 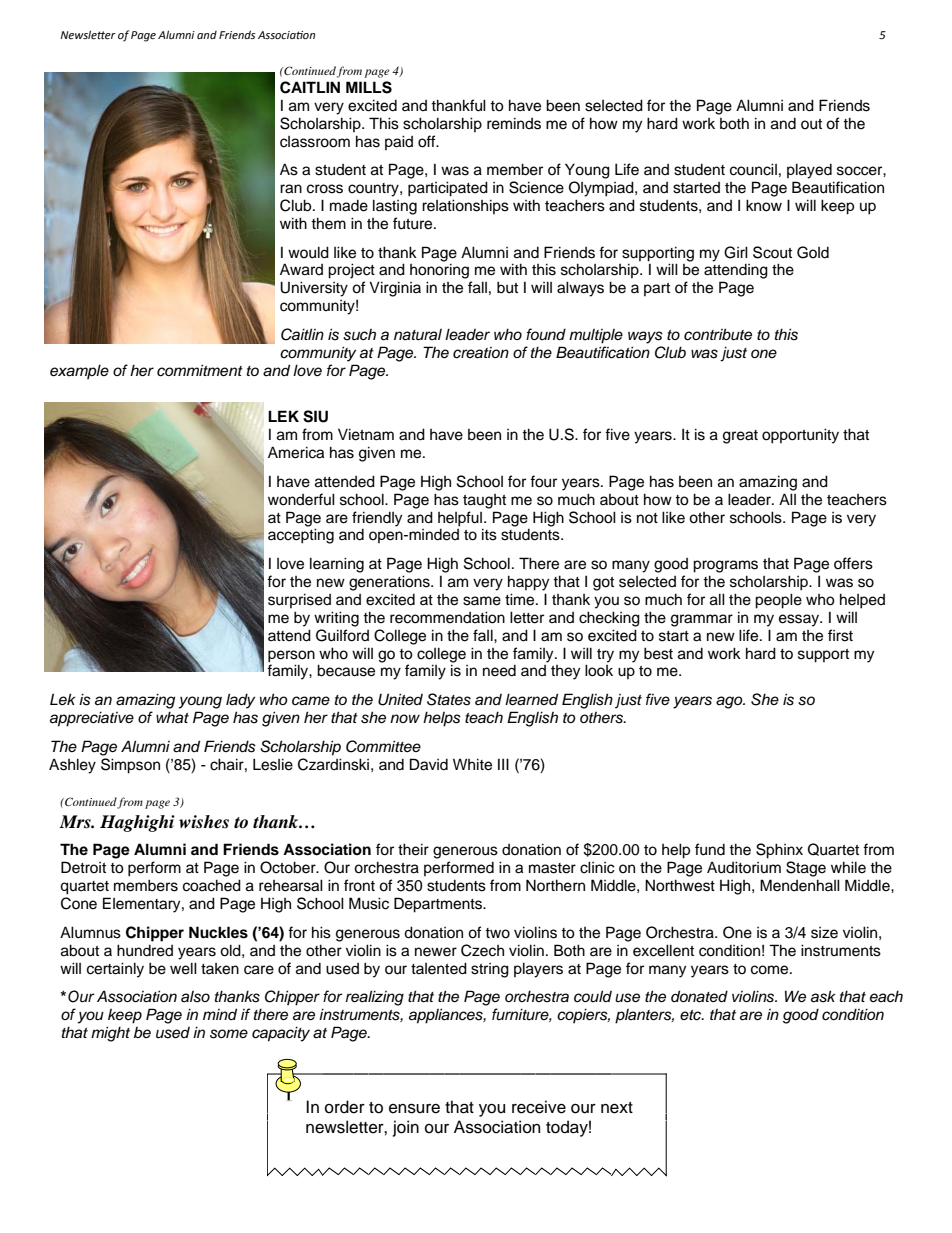 What do you see at coordinates (753, 169) in the image?
I see `council` at bounding box center [753, 169].
